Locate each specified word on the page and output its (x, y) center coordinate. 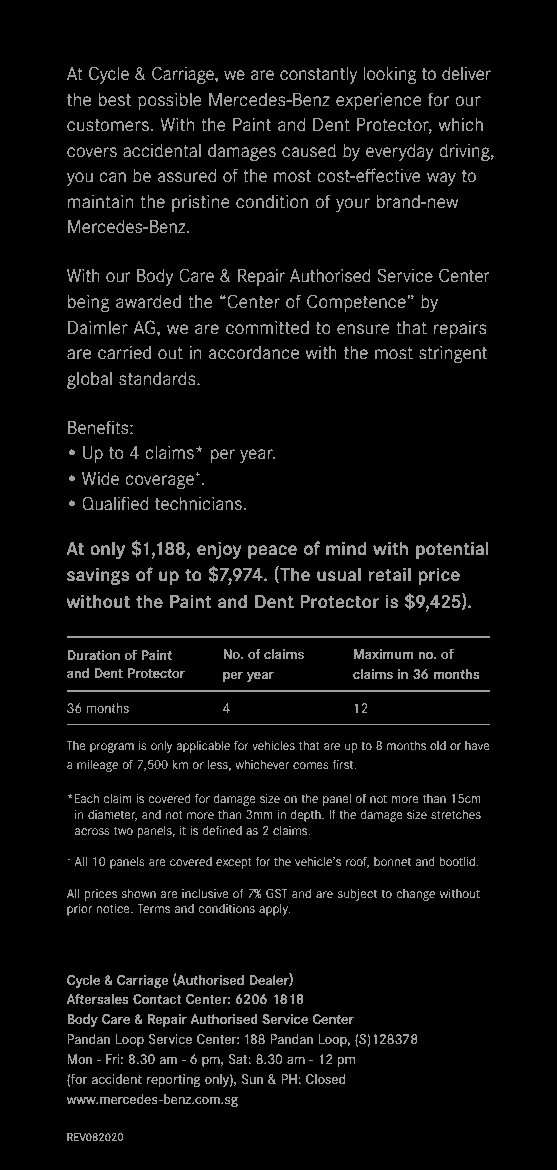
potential (452, 550)
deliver (466, 74)
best (115, 100)
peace (272, 552)
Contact (157, 999)
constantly (318, 75)
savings (98, 576)
